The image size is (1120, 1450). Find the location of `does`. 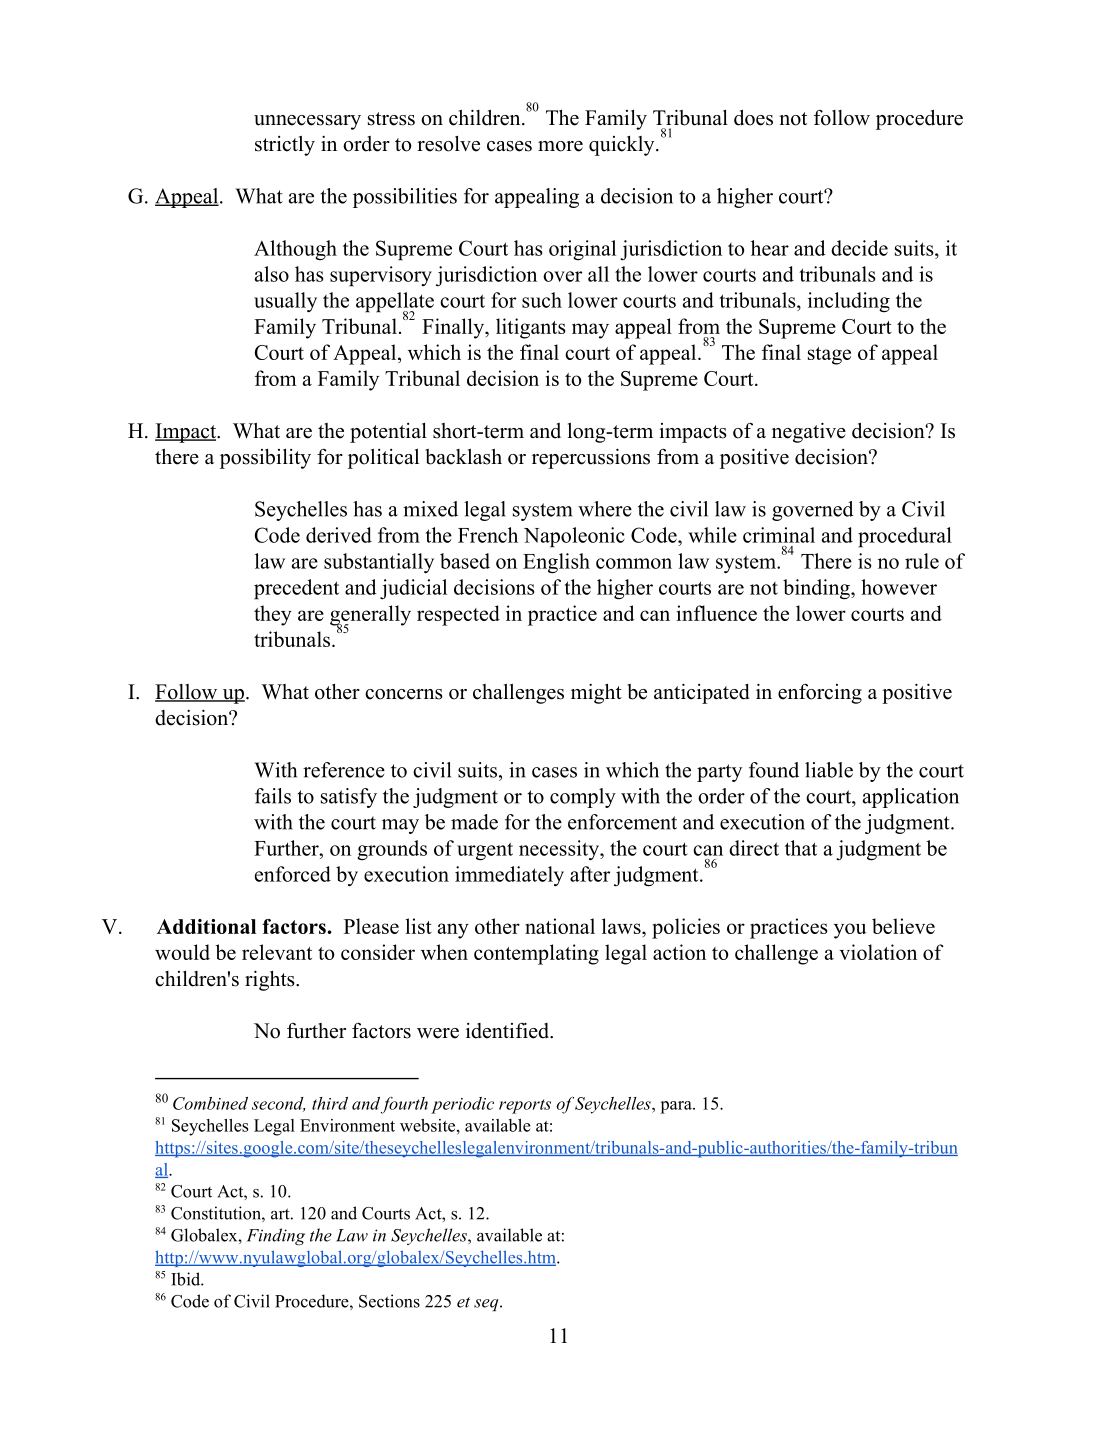

does is located at coordinates (753, 118).
